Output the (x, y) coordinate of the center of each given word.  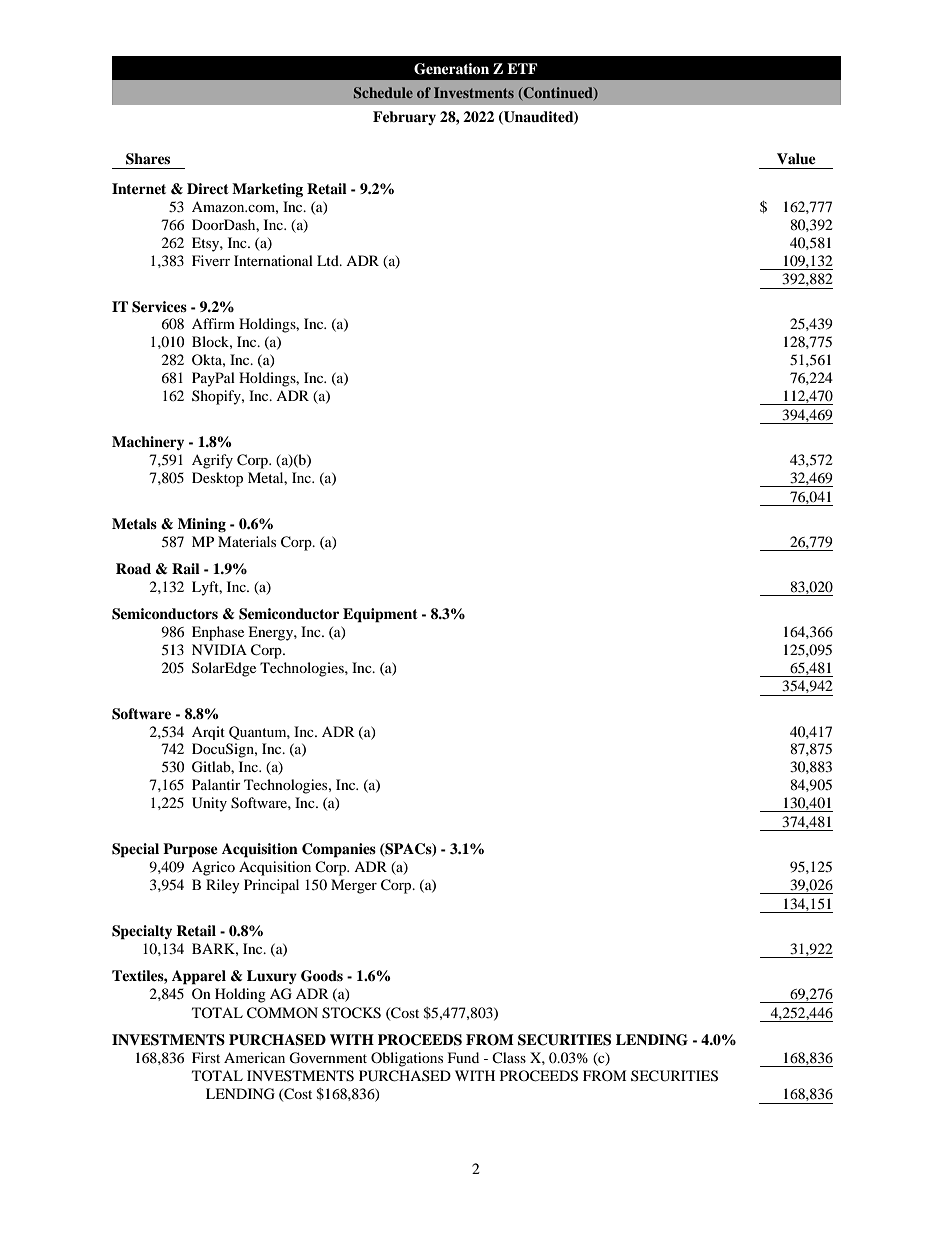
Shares (148, 159)
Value (796, 158)
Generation (451, 69)
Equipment (380, 615)
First (206, 1057)
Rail (186, 568)
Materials (247, 541)
